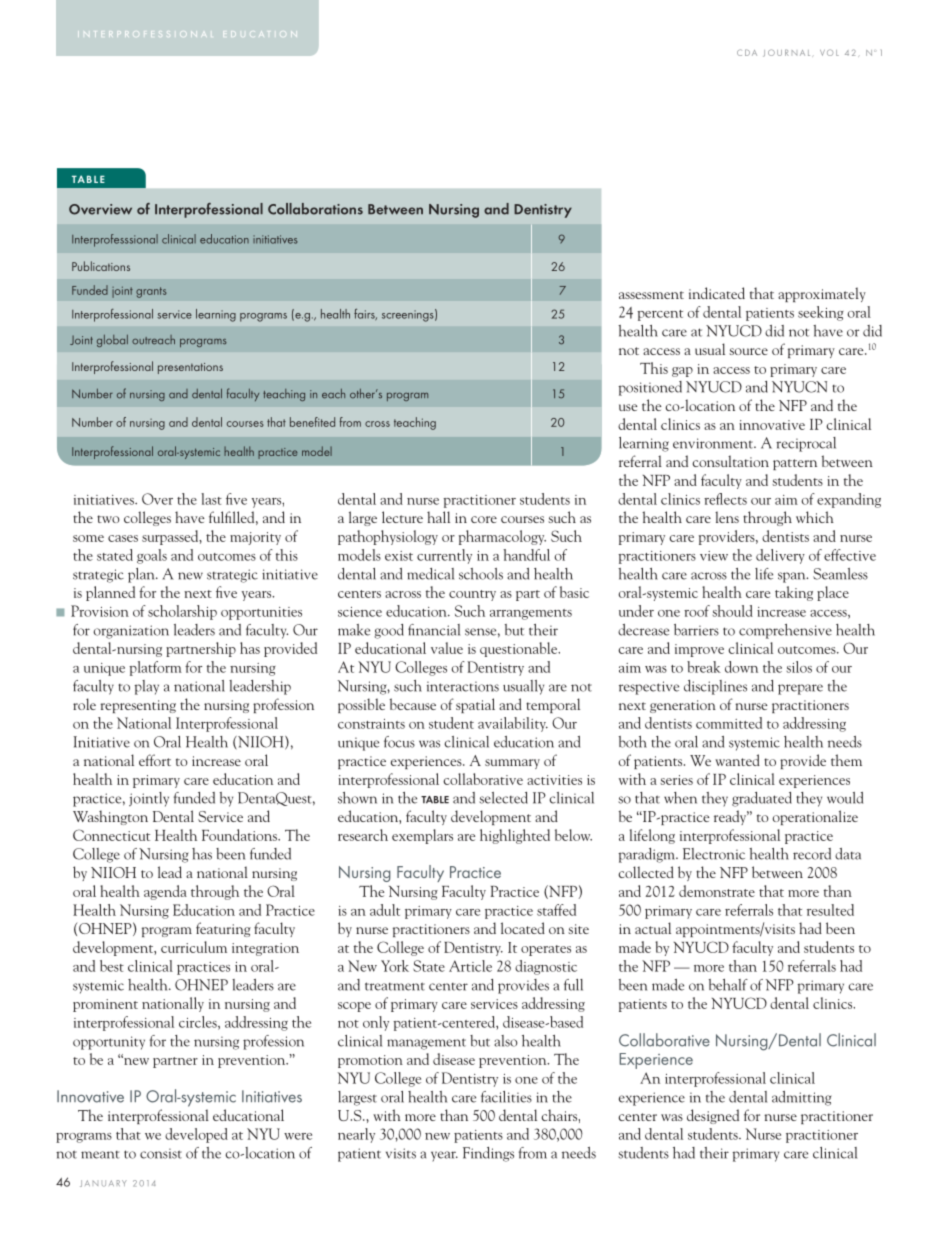 The image size is (952, 1233). I want to click on Publications, so click(101, 266).
